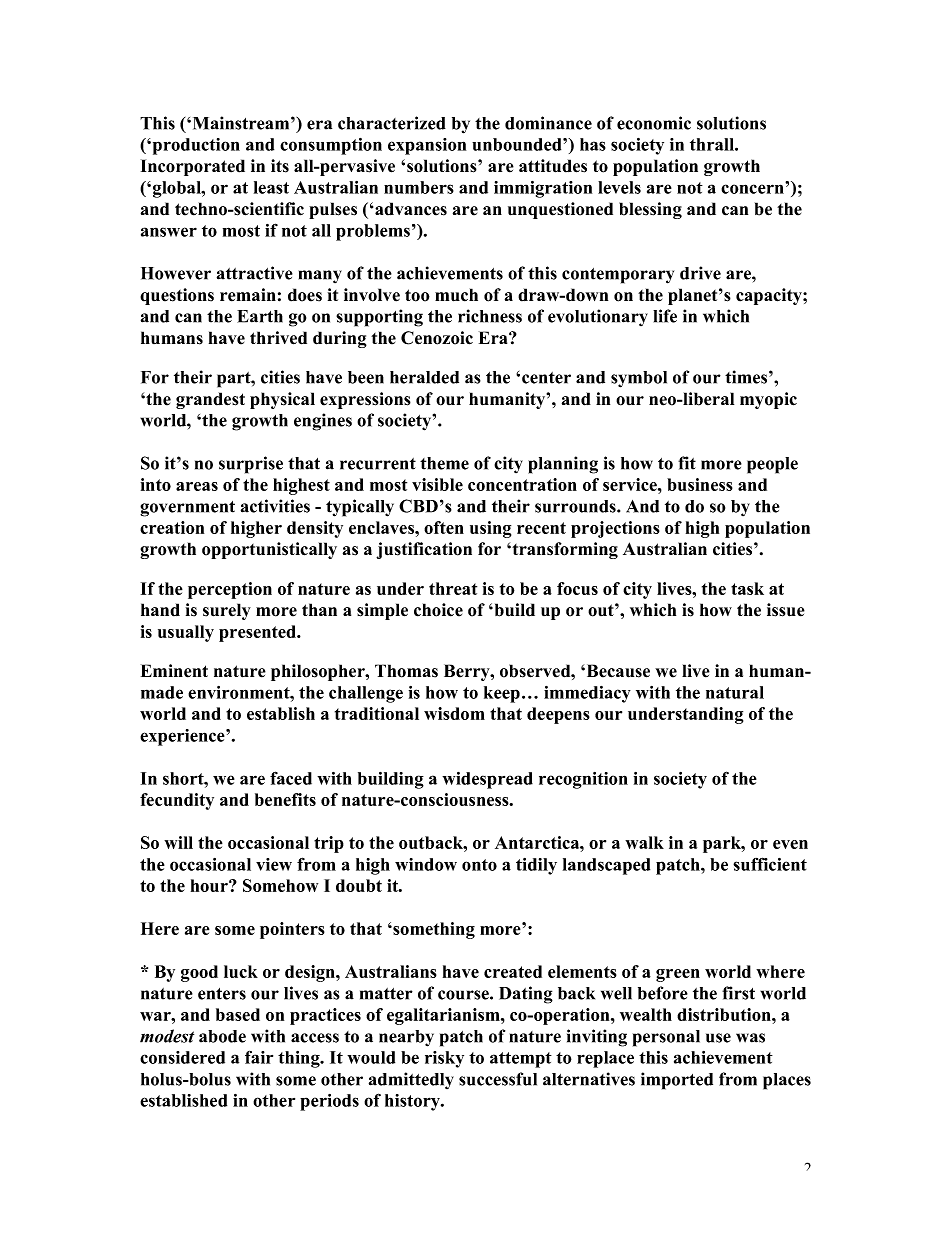  Describe the element at coordinates (518, 144) in the image. I see `unbounded` at that location.
